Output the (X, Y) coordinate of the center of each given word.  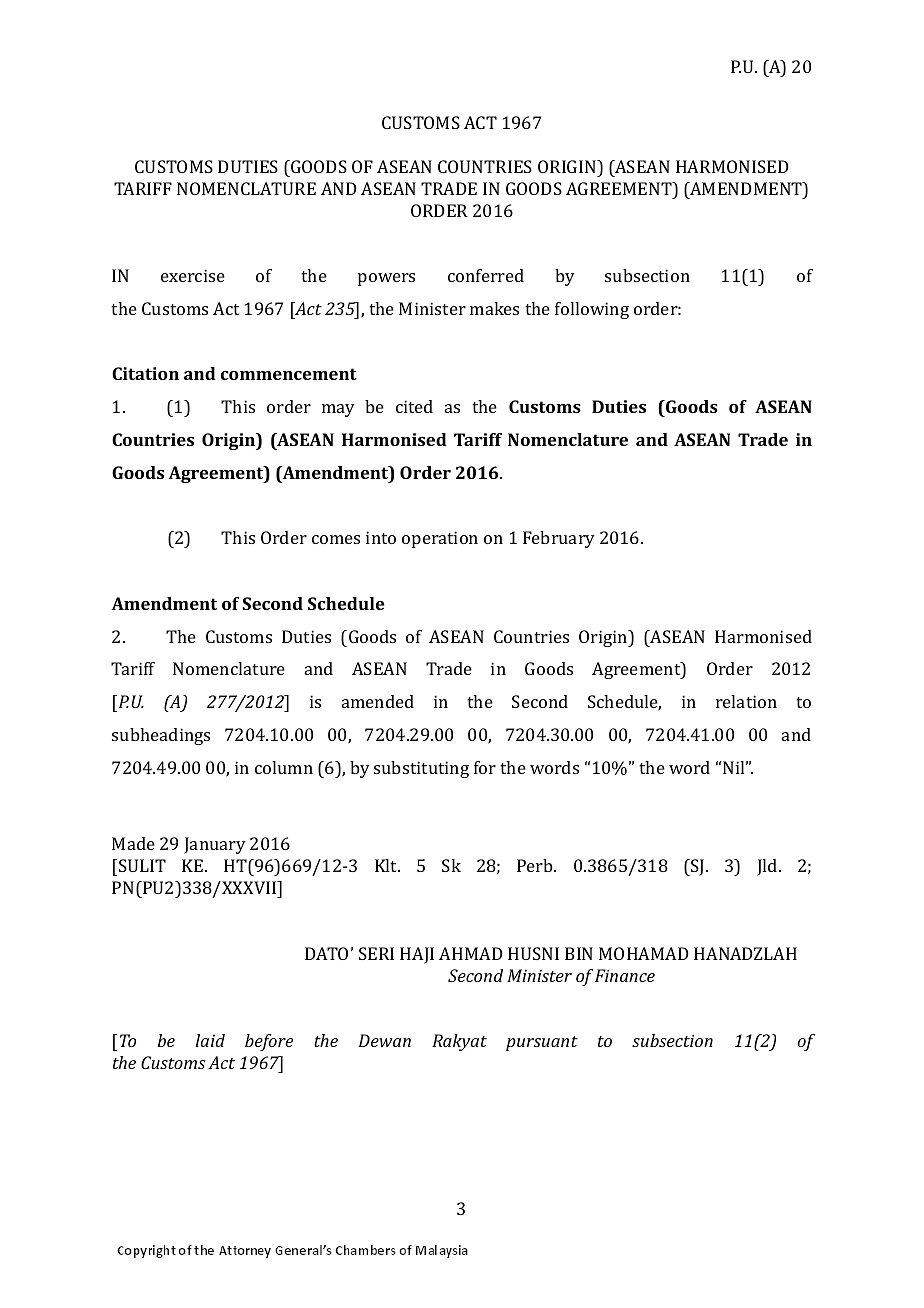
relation (746, 701)
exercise (193, 275)
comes (336, 539)
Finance (625, 975)
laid (210, 1040)
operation (440, 539)
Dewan (384, 1040)
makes (494, 308)
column (284, 767)
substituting (421, 769)
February (559, 539)
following (592, 310)
